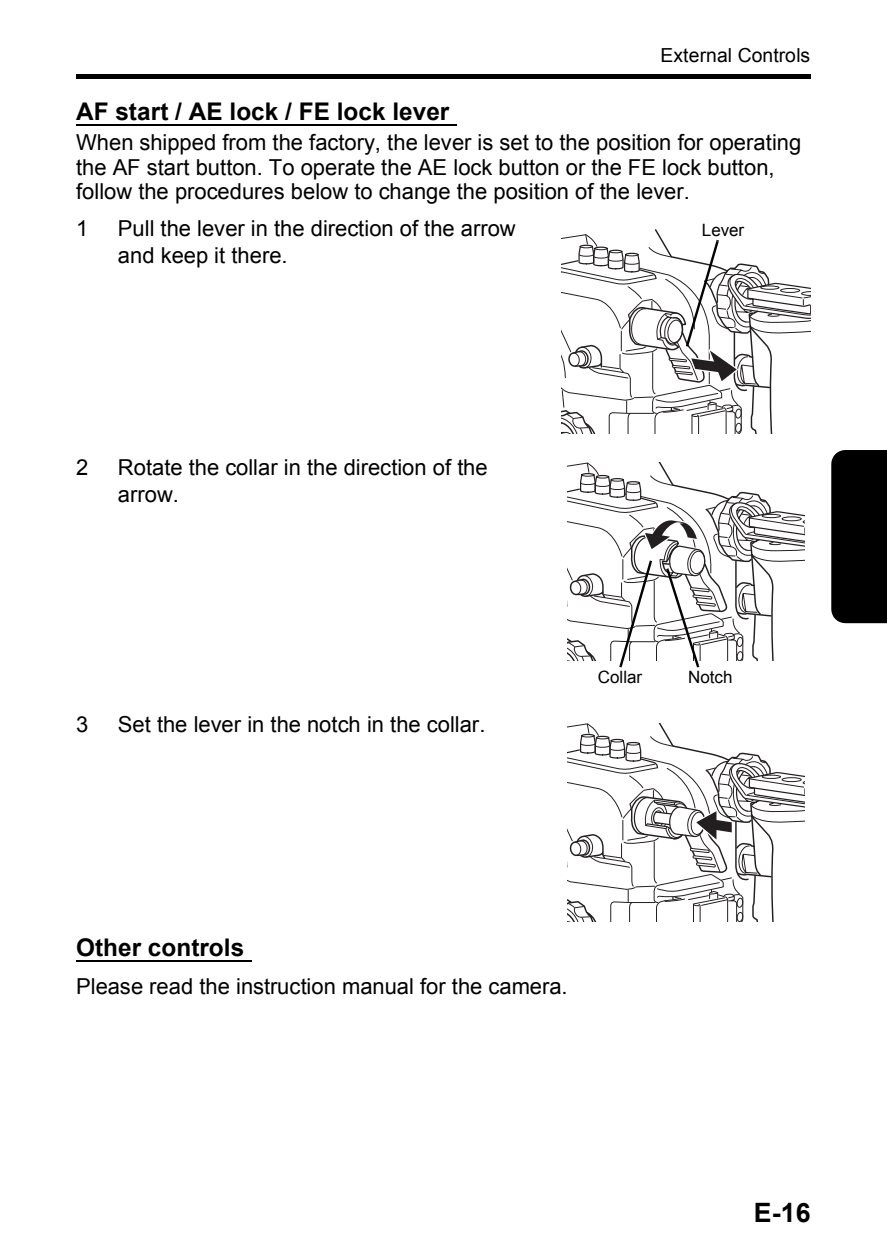 This screenshot has height=1260, width=887. I want to click on Rotate, so click(150, 467).
